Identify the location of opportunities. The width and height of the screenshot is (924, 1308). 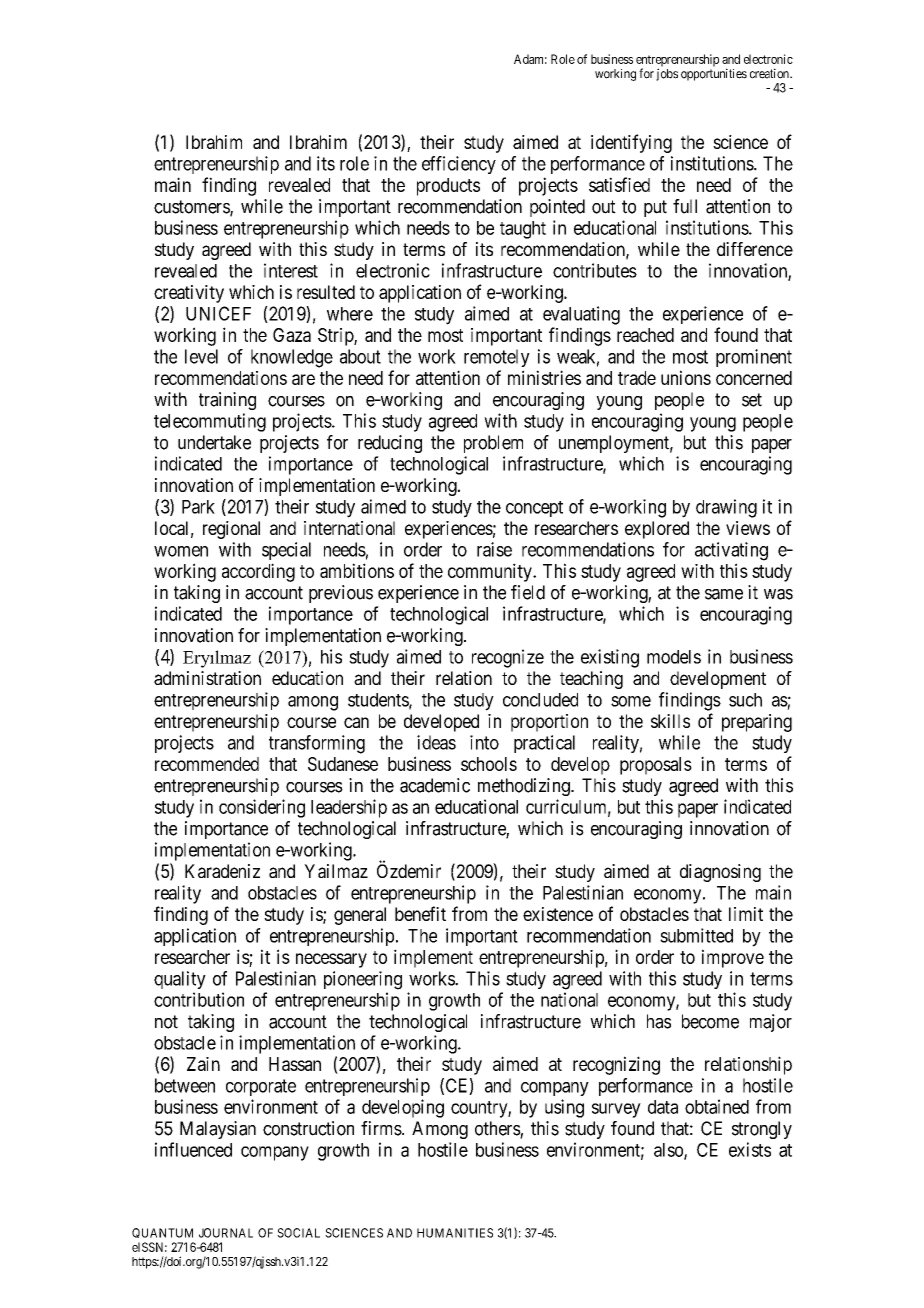
(714, 74).
